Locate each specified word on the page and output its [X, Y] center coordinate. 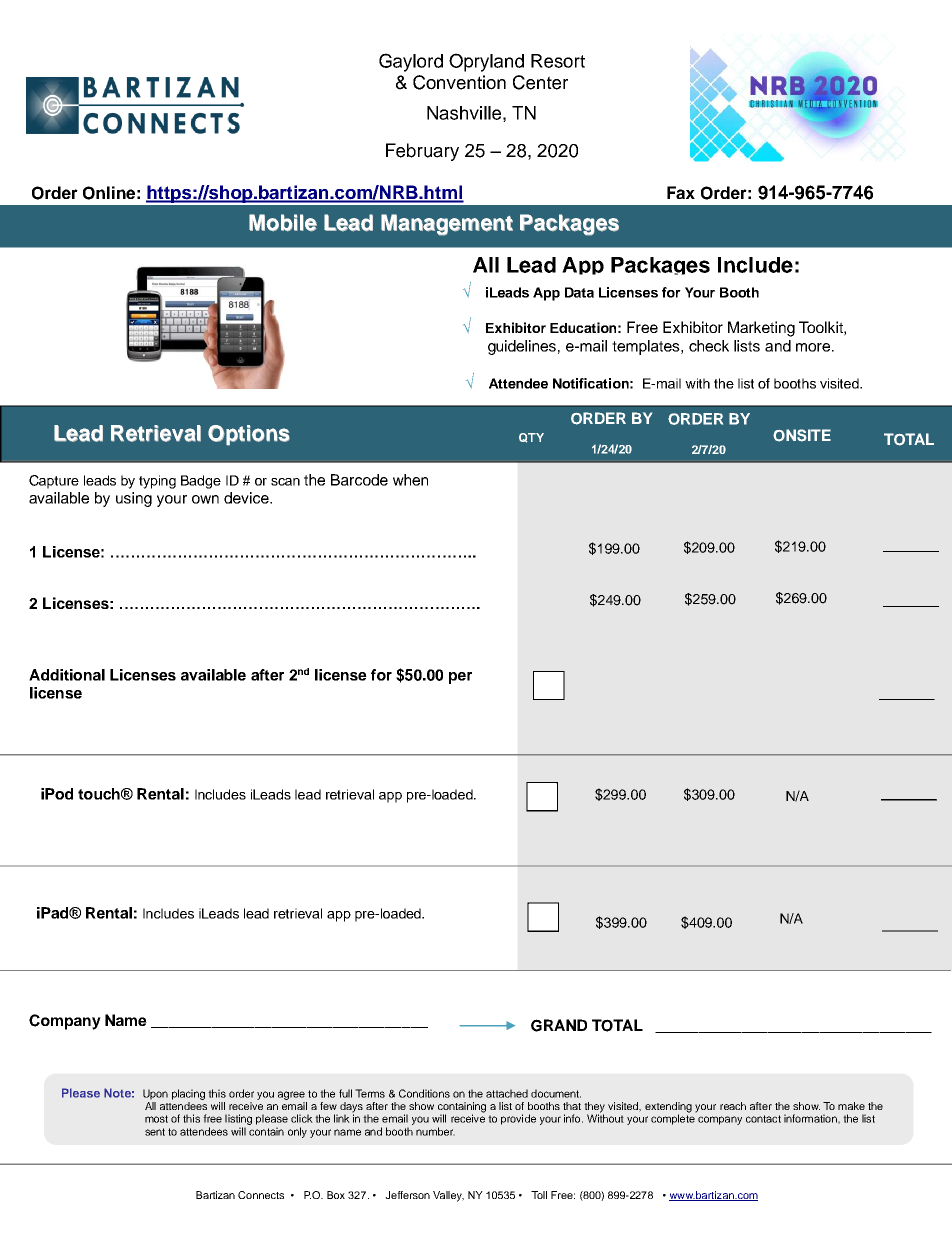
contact [763, 1119]
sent [155, 1132]
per [460, 678]
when [410, 480]
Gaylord [411, 62]
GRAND [559, 1025]
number [435, 1131]
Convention [459, 82]
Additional [67, 675]
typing [157, 482]
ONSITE [802, 435]
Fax [681, 192]
